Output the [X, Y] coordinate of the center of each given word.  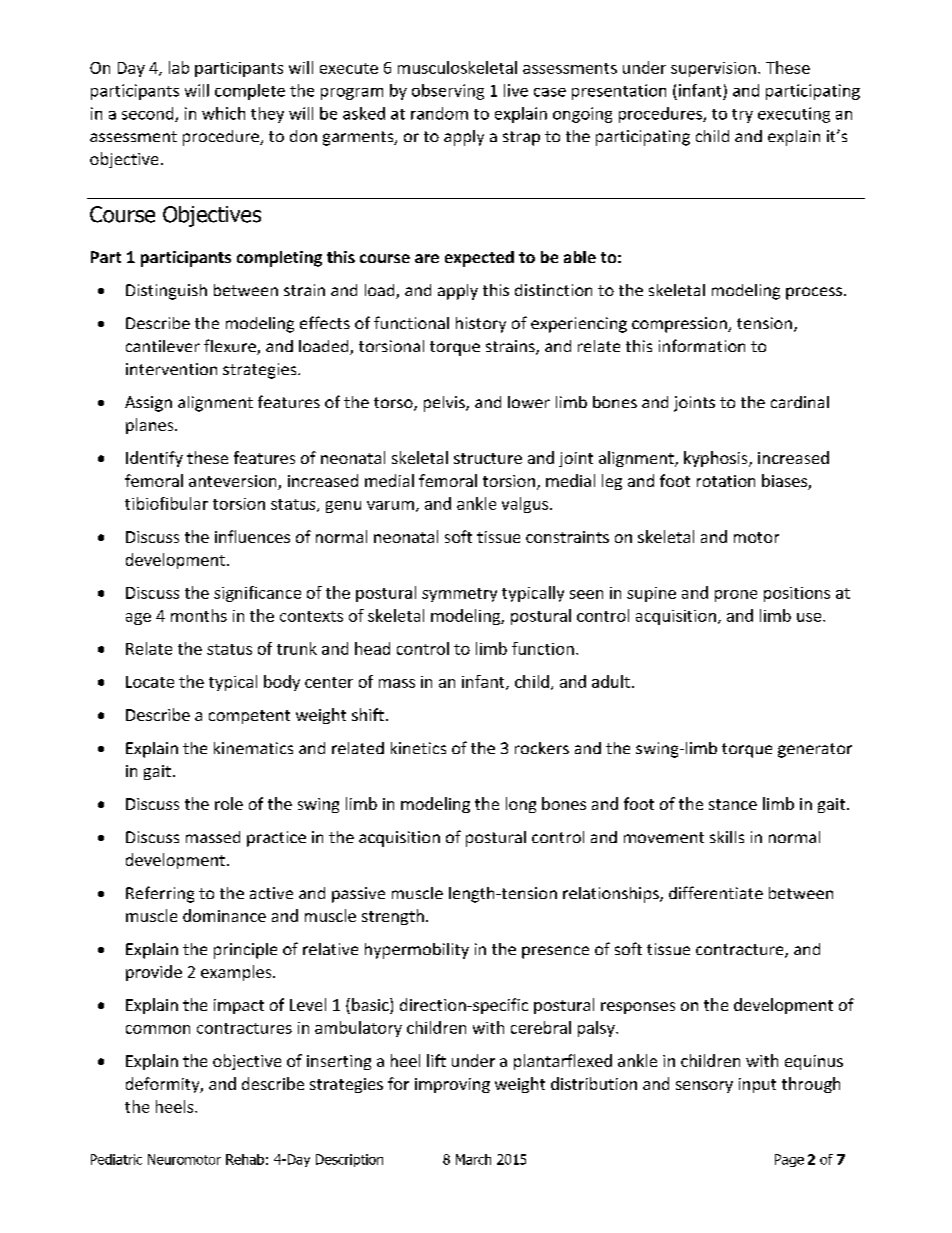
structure [488, 458]
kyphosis [717, 459]
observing [448, 92]
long [521, 805]
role [229, 803]
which [223, 113]
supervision [713, 69]
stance [733, 804]
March [473, 1159]
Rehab [245, 1159]
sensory [704, 1087]
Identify [154, 459]
